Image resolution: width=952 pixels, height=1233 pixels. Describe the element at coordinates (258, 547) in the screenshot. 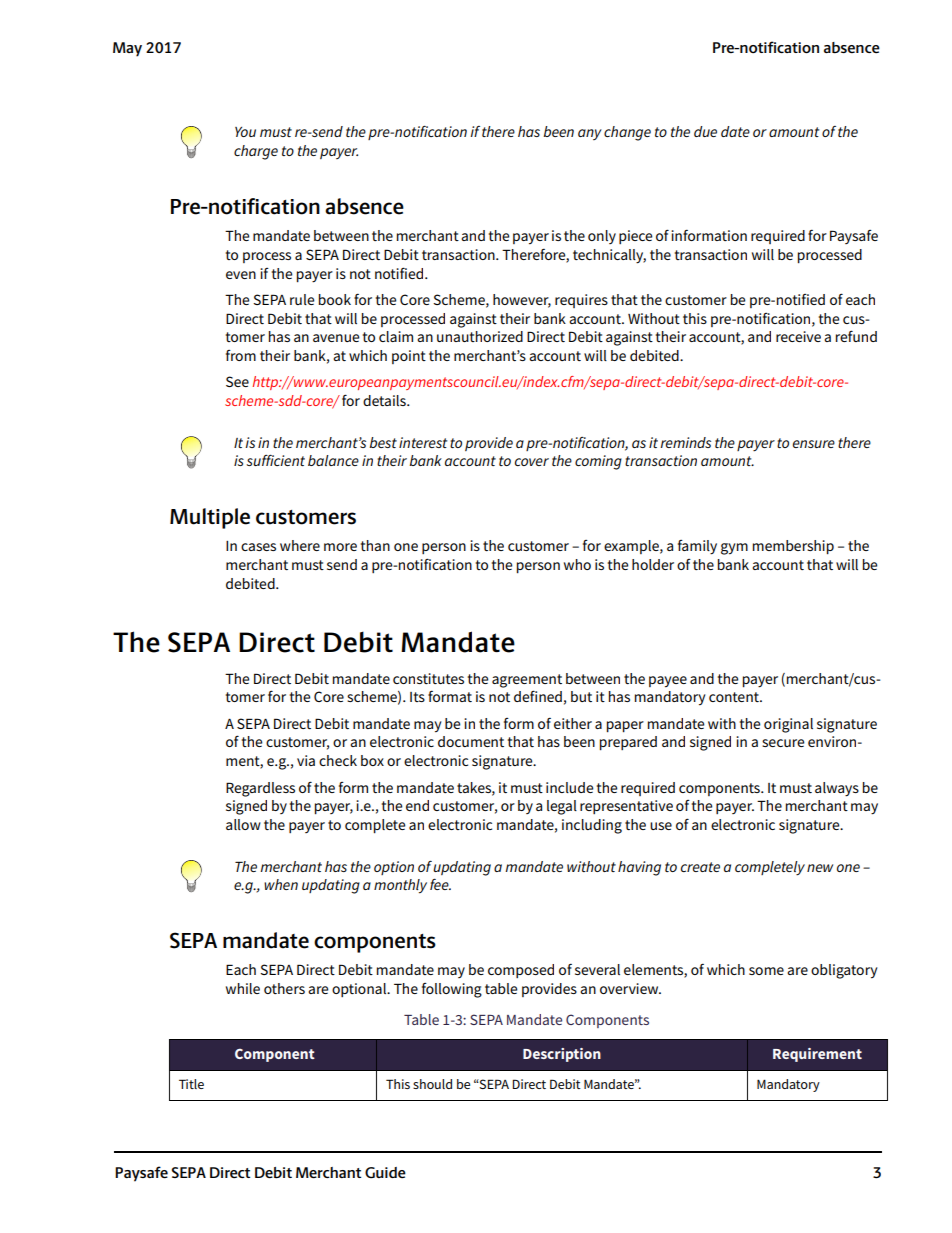

I see `cases` at that location.
